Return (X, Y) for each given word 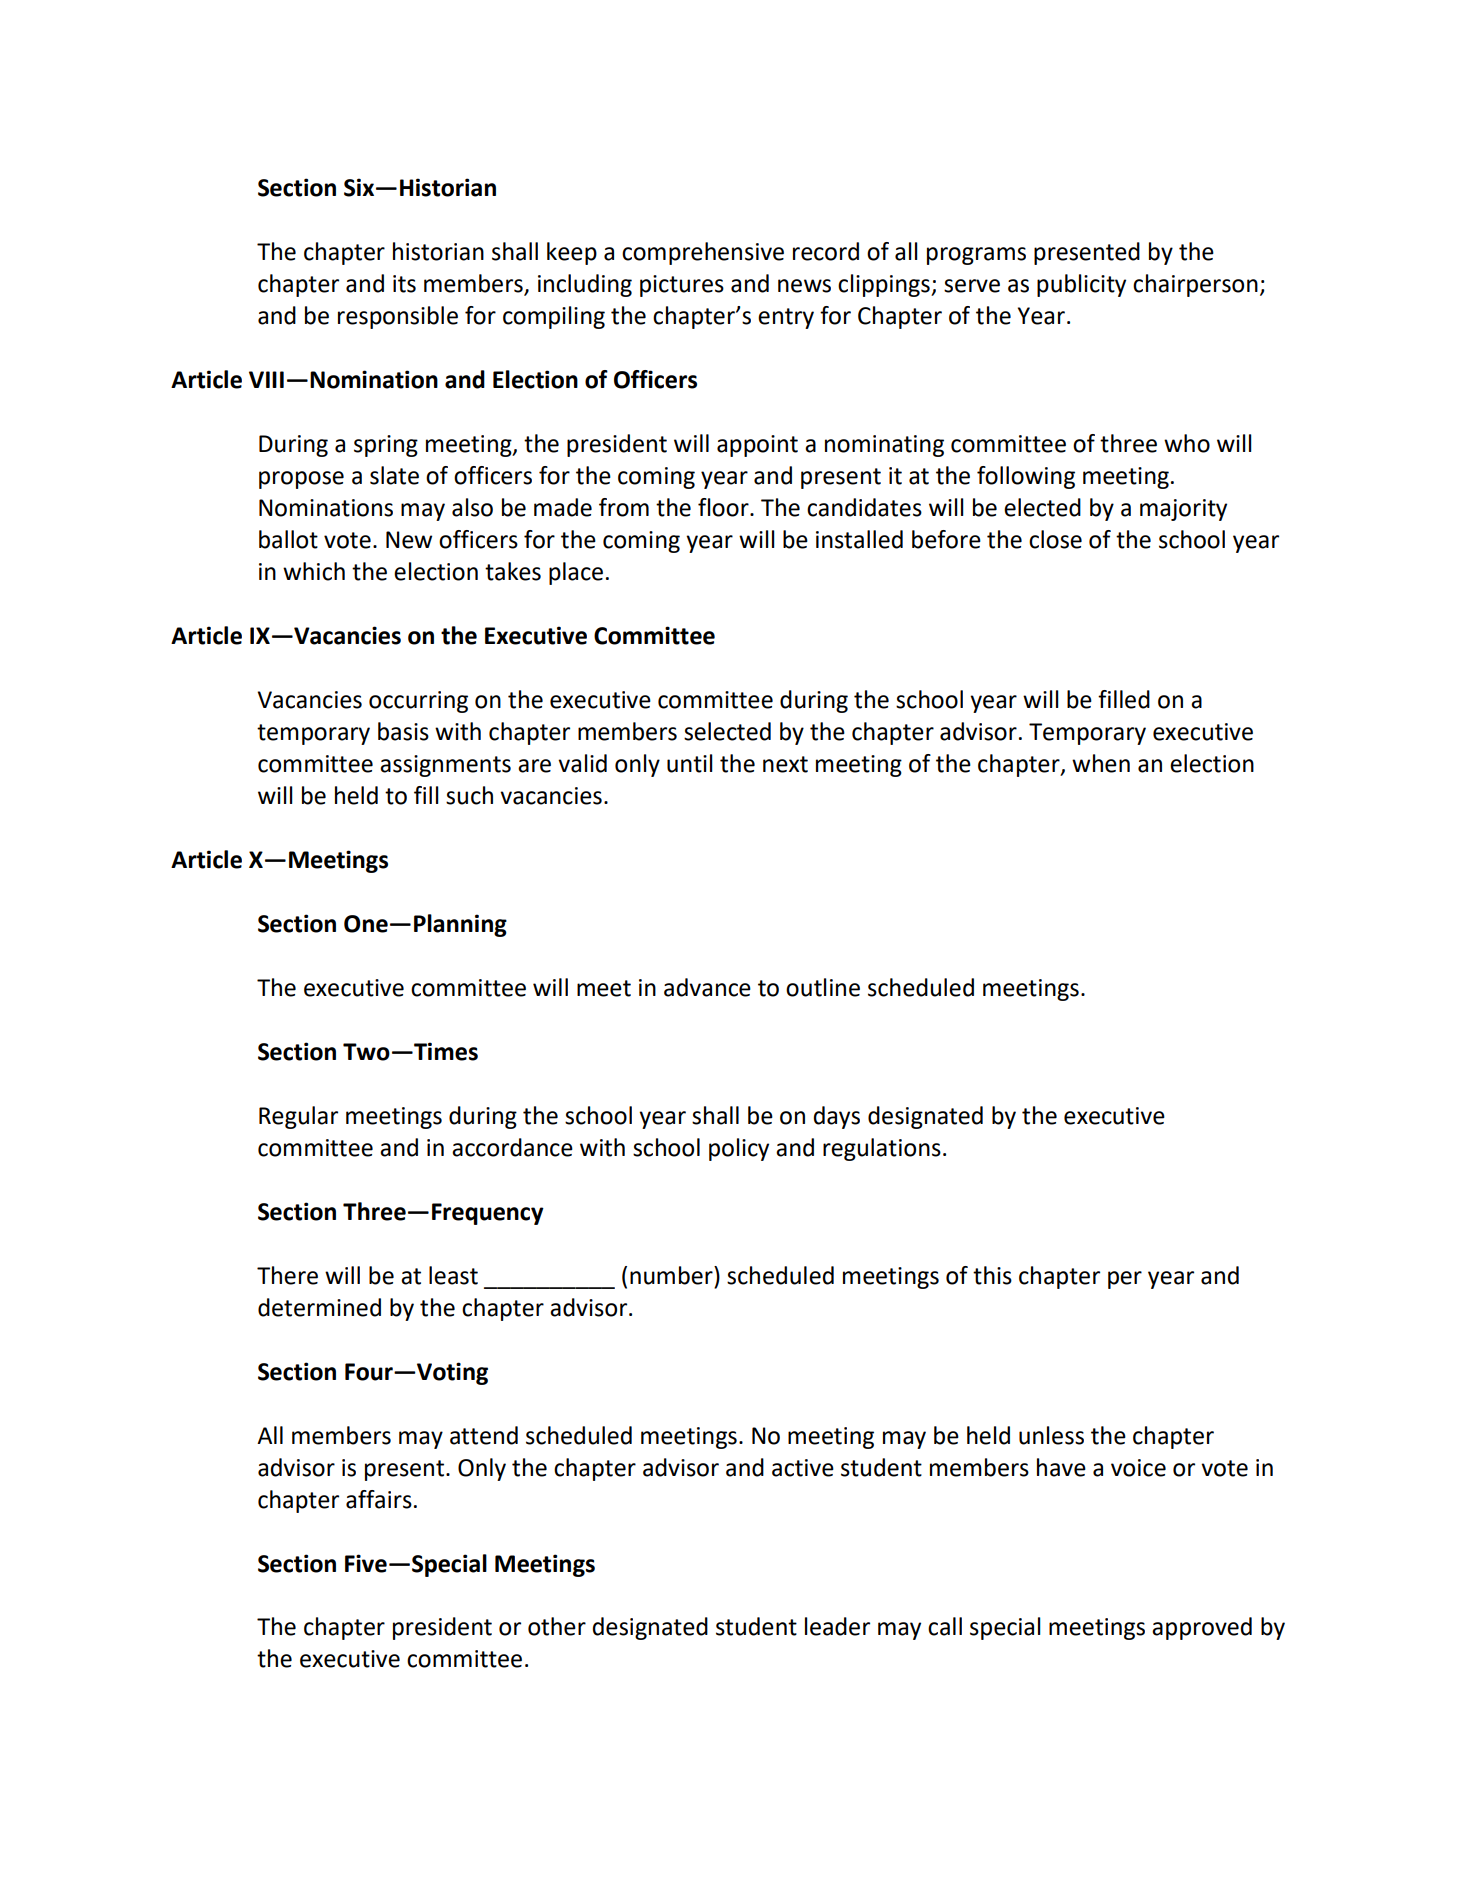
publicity (1081, 285)
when (1101, 763)
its (404, 284)
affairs (379, 1499)
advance (707, 987)
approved (1202, 1628)
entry (786, 318)
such (469, 795)
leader (837, 1626)
